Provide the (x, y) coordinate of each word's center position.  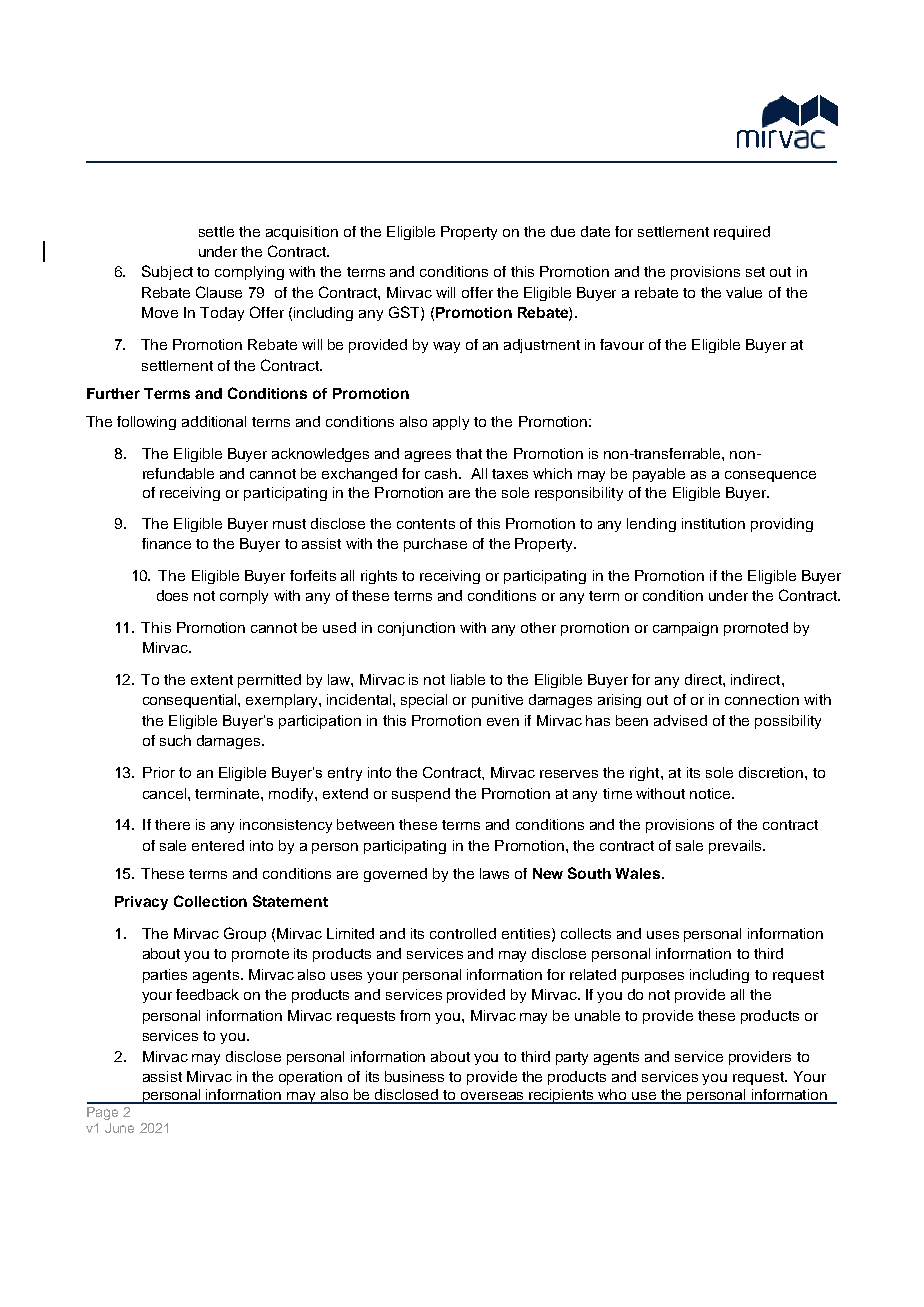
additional (214, 421)
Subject (167, 272)
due (563, 231)
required (742, 233)
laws (494, 873)
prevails (736, 847)
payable (659, 475)
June (119, 1128)
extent (212, 680)
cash (441, 473)
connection (762, 699)
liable (468, 679)
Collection (210, 901)
